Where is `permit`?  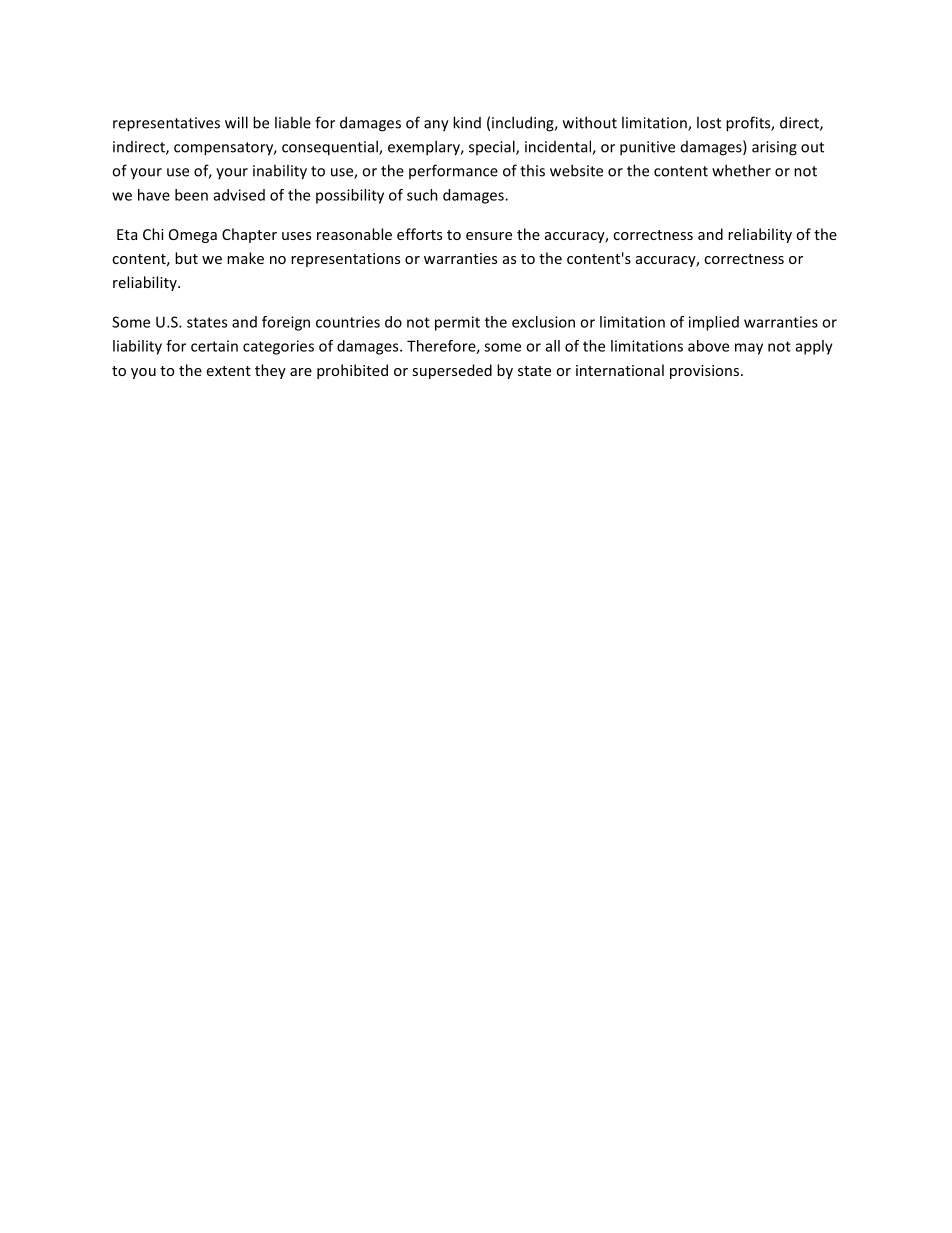 permit is located at coordinates (457, 323).
